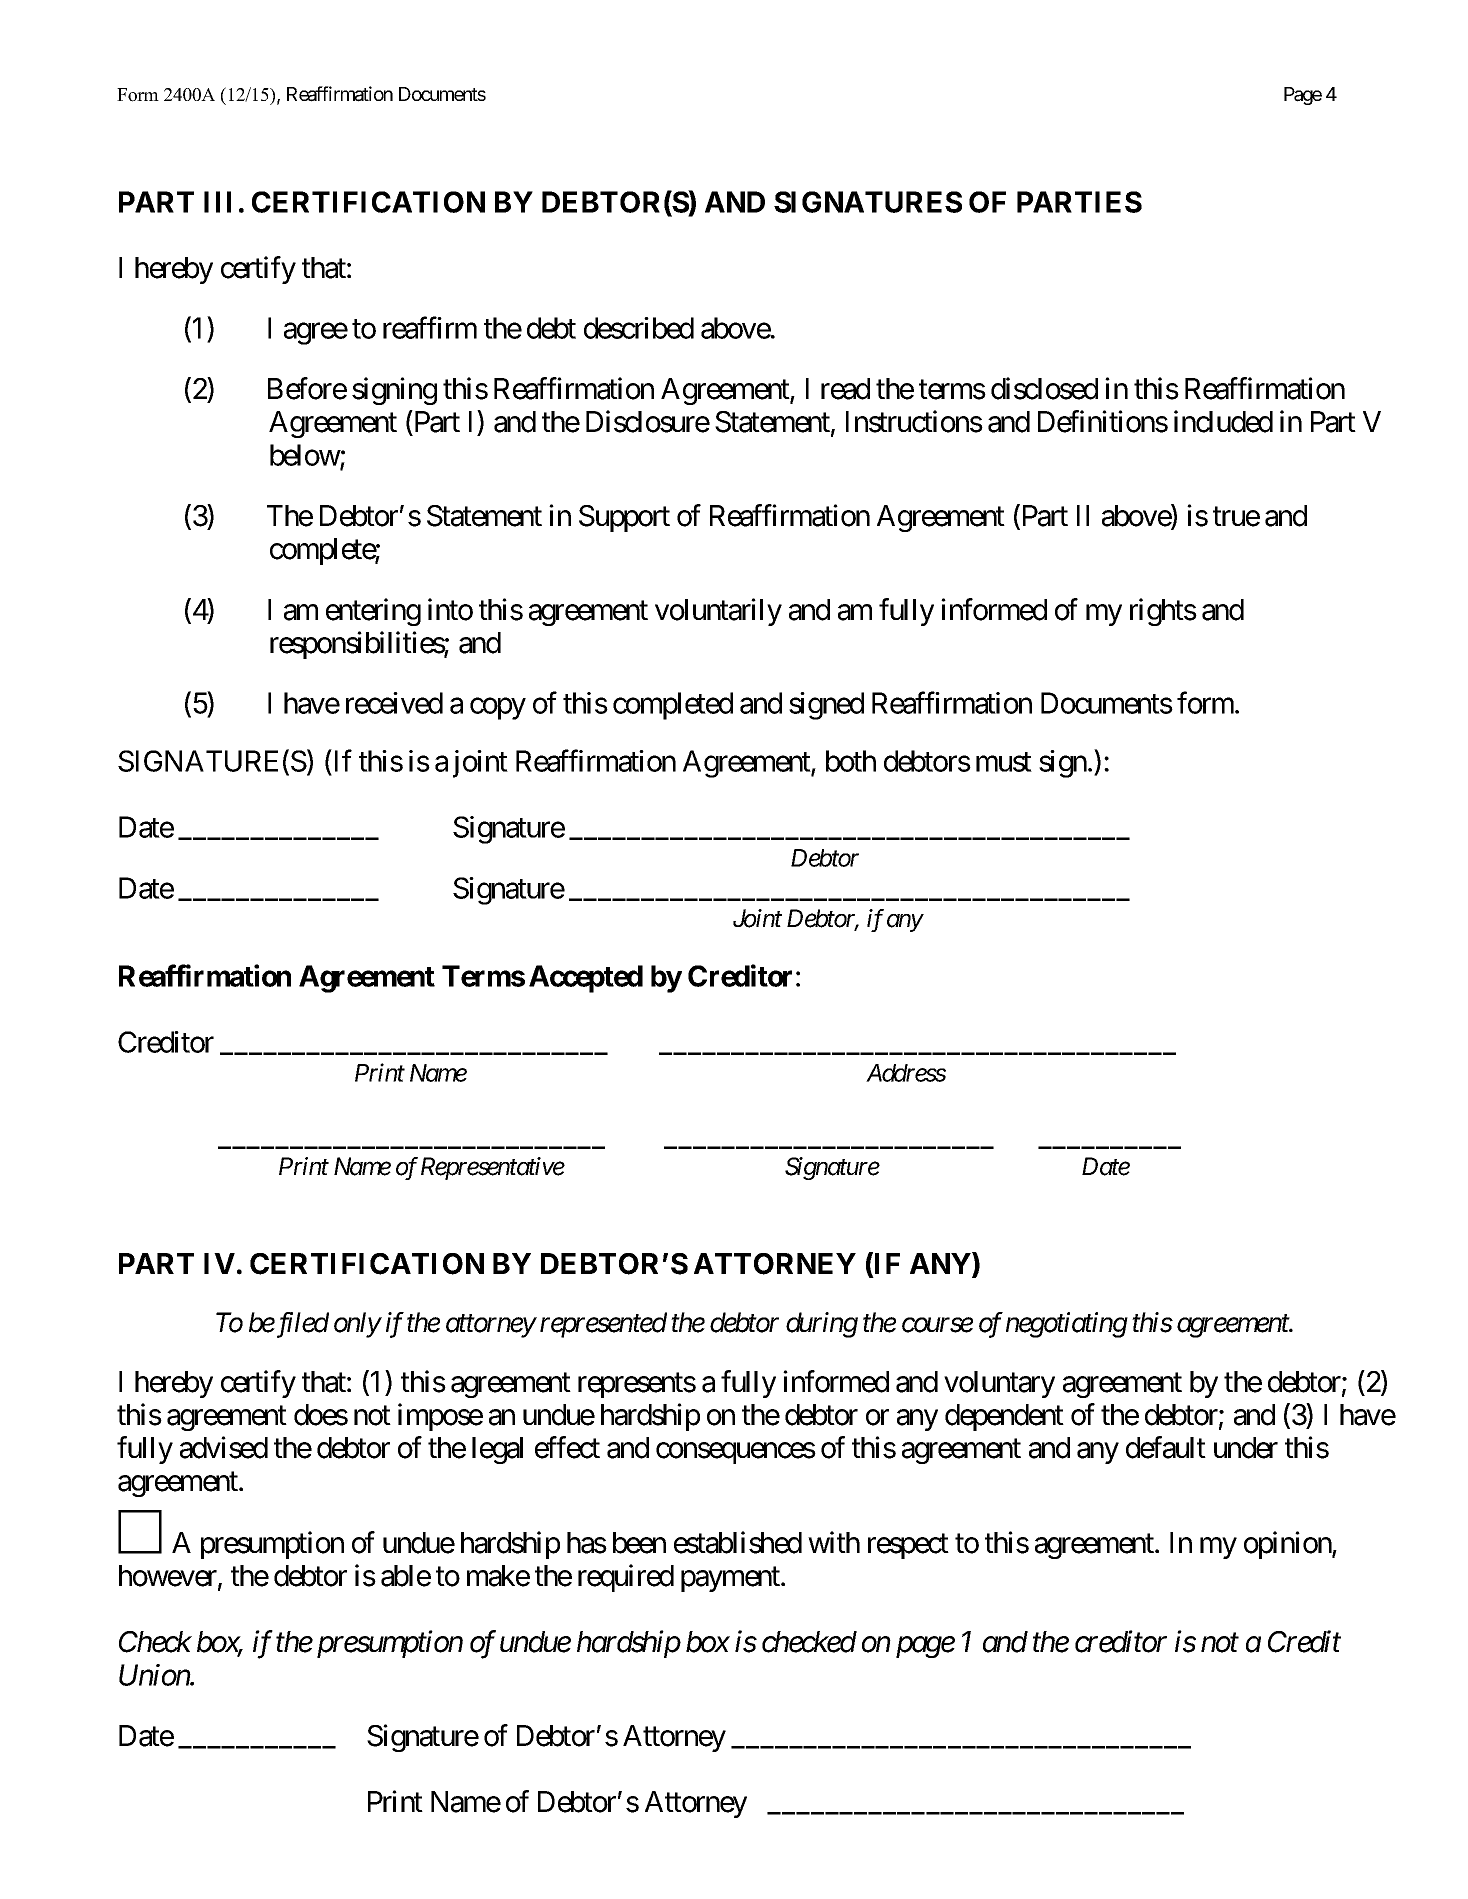  What do you see at coordinates (1004, 762) in the page?
I see `must` at bounding box center [1004, 762].
